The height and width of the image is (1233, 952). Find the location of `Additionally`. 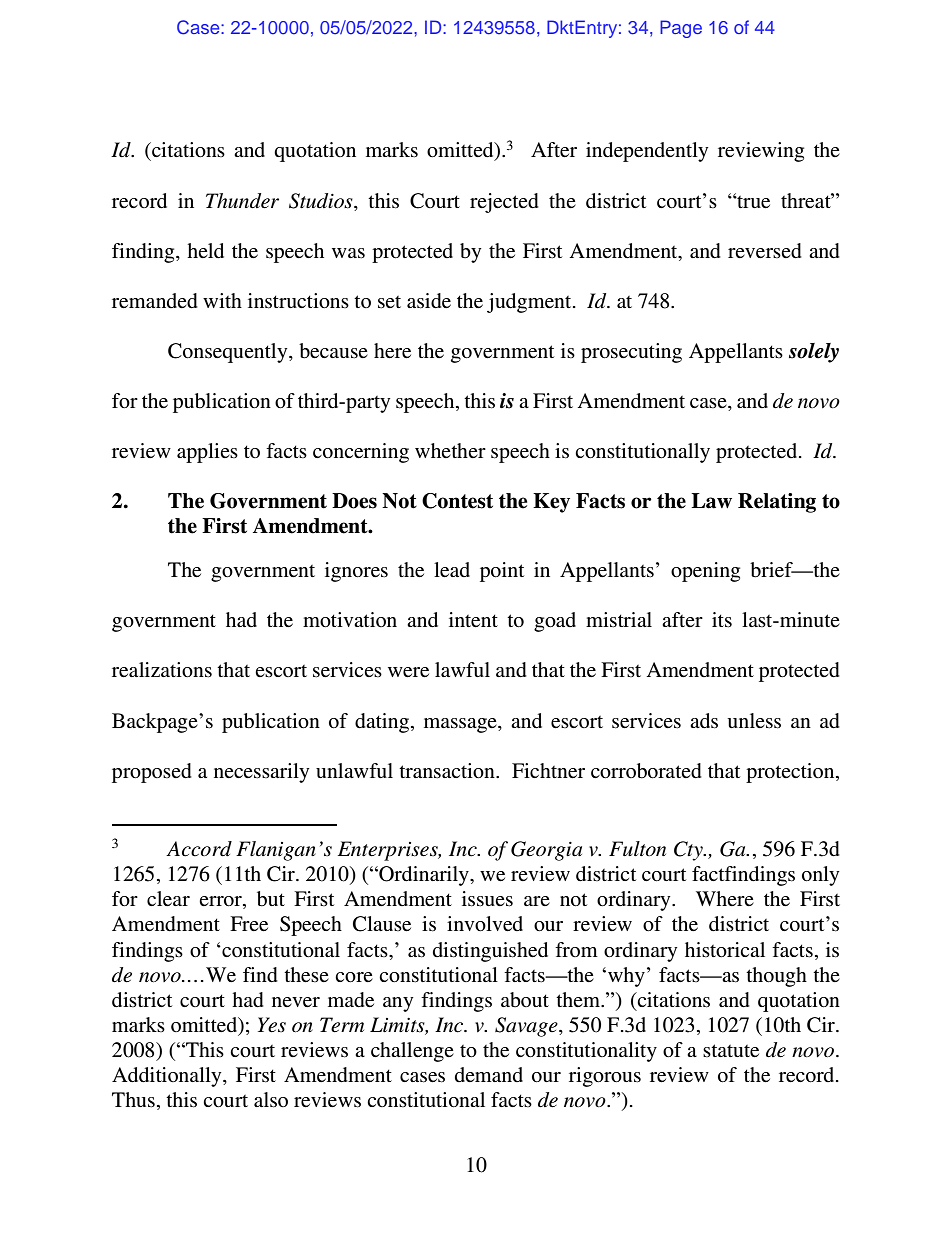

Additionally is located at coordinates (168, 1077).
